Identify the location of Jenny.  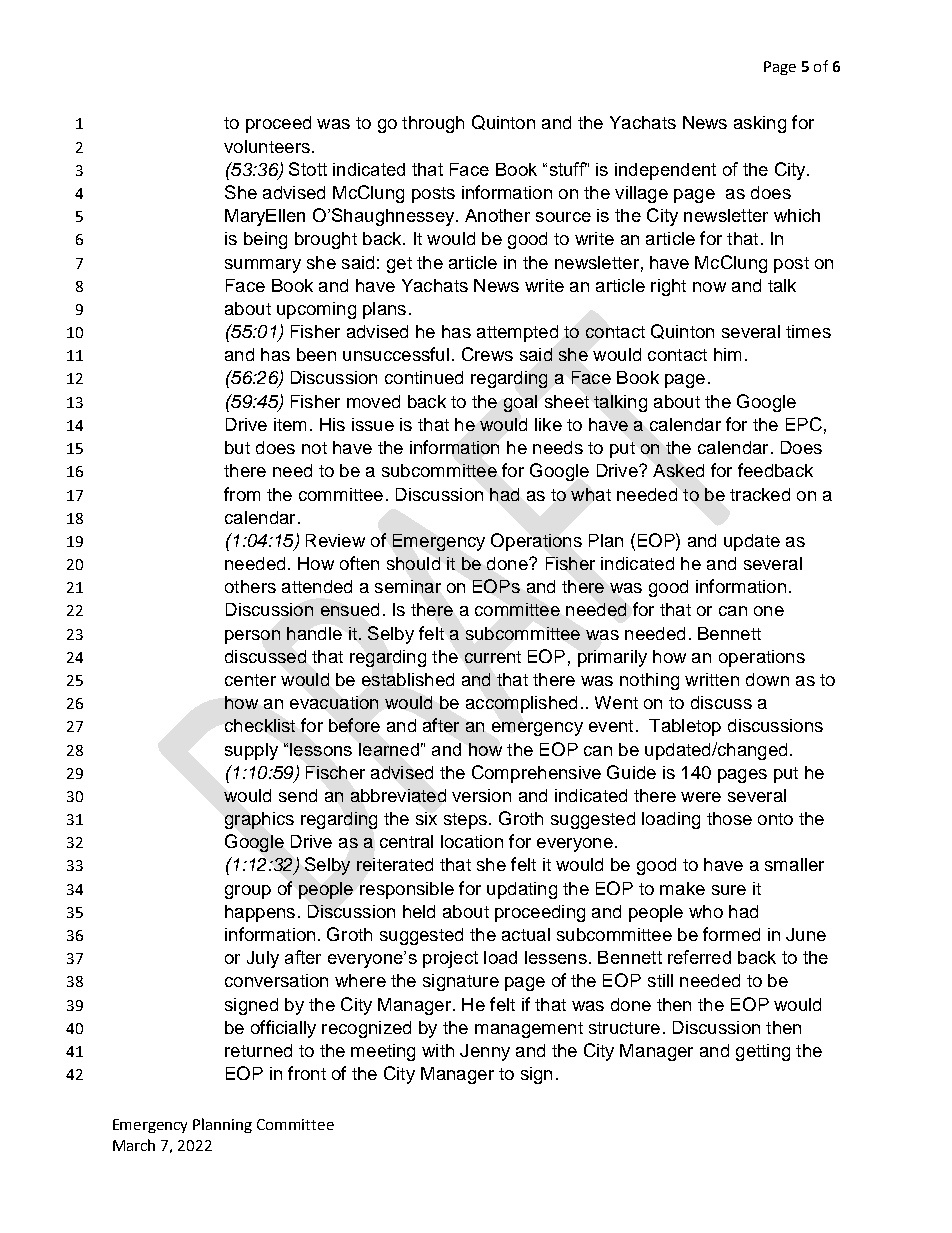
(485, 1052).
